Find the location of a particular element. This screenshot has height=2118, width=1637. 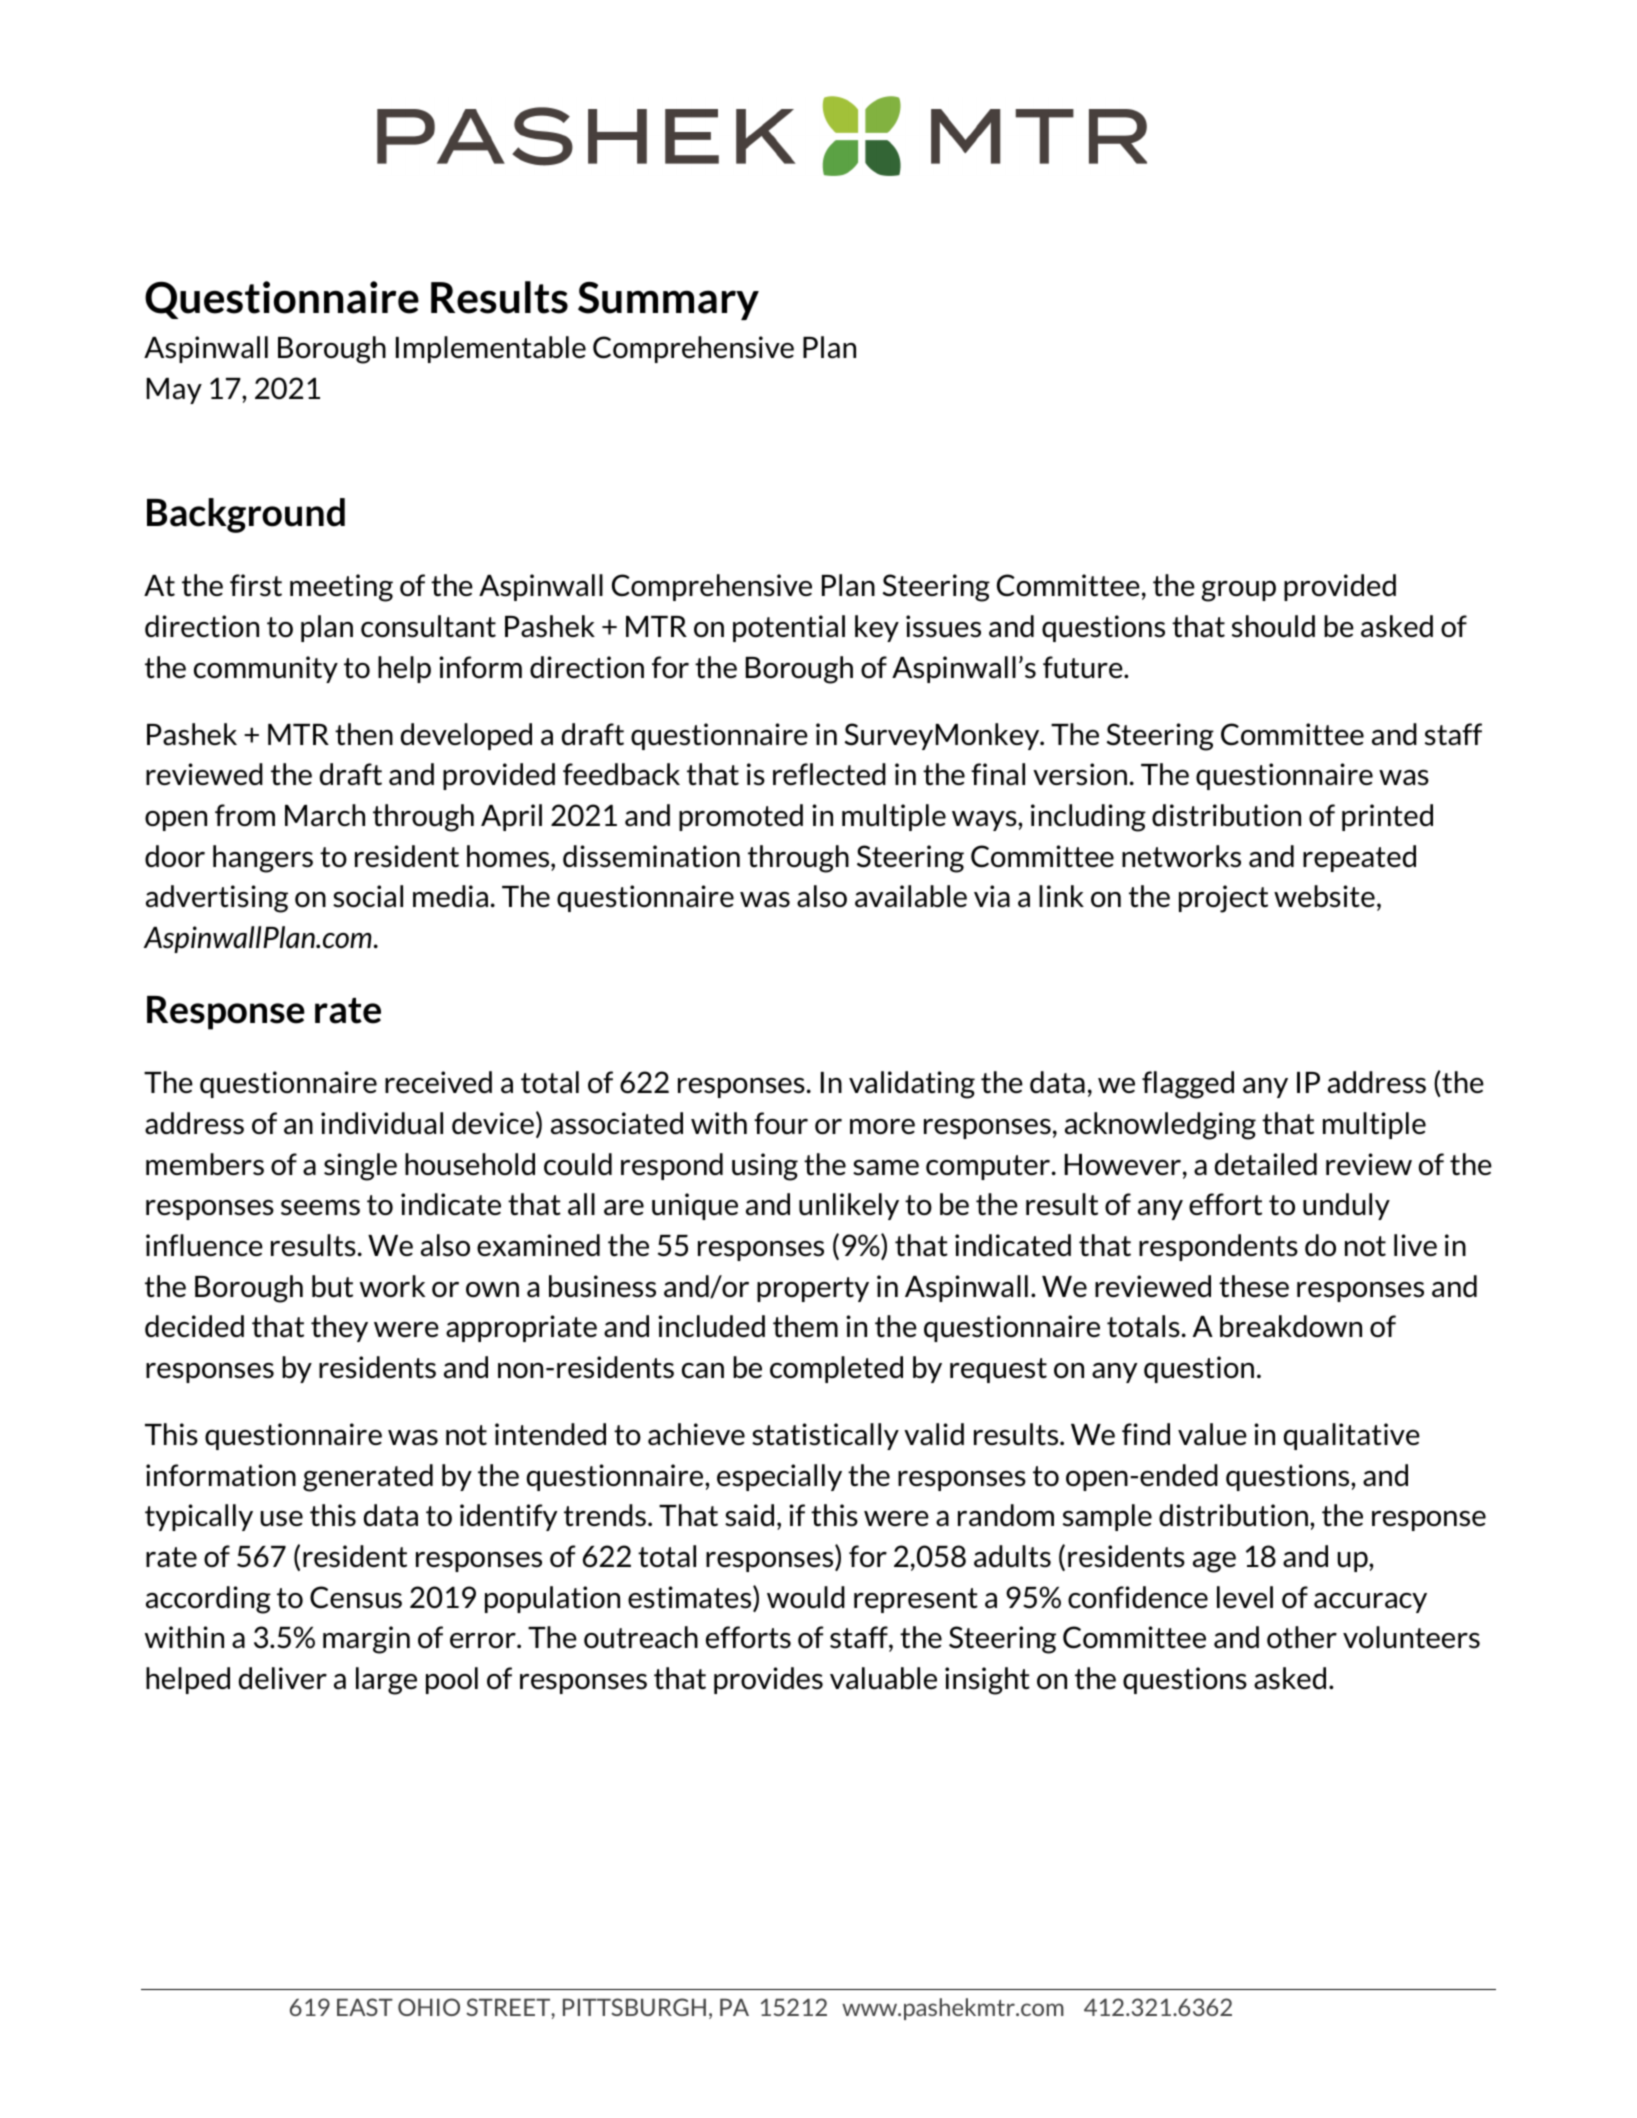

Summary is located at coordinates (668, 301).
